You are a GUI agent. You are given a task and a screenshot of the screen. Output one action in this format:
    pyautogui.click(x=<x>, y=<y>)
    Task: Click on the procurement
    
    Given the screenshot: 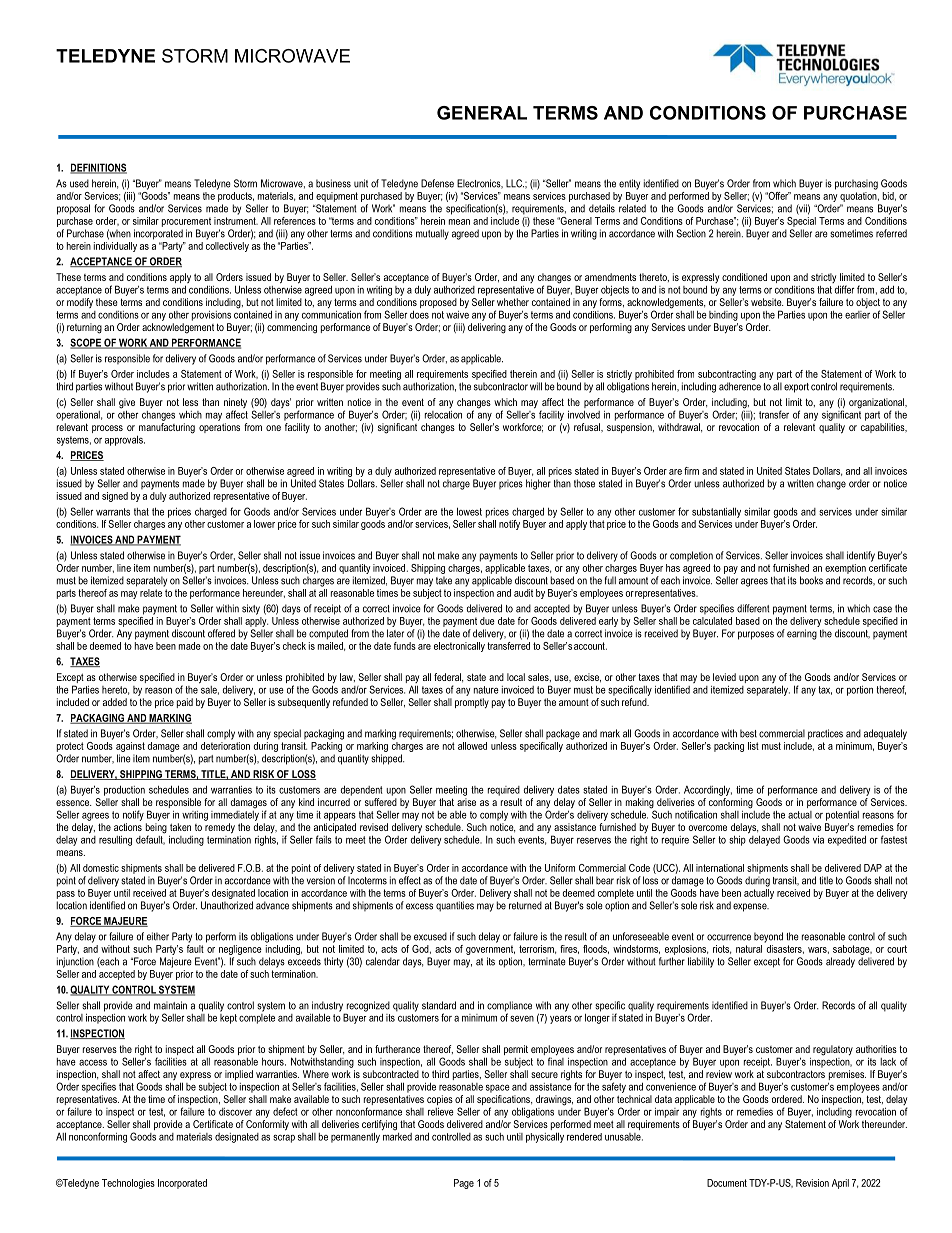 What is the action you would take?
    pyautogui.click(x=186, y=222)
